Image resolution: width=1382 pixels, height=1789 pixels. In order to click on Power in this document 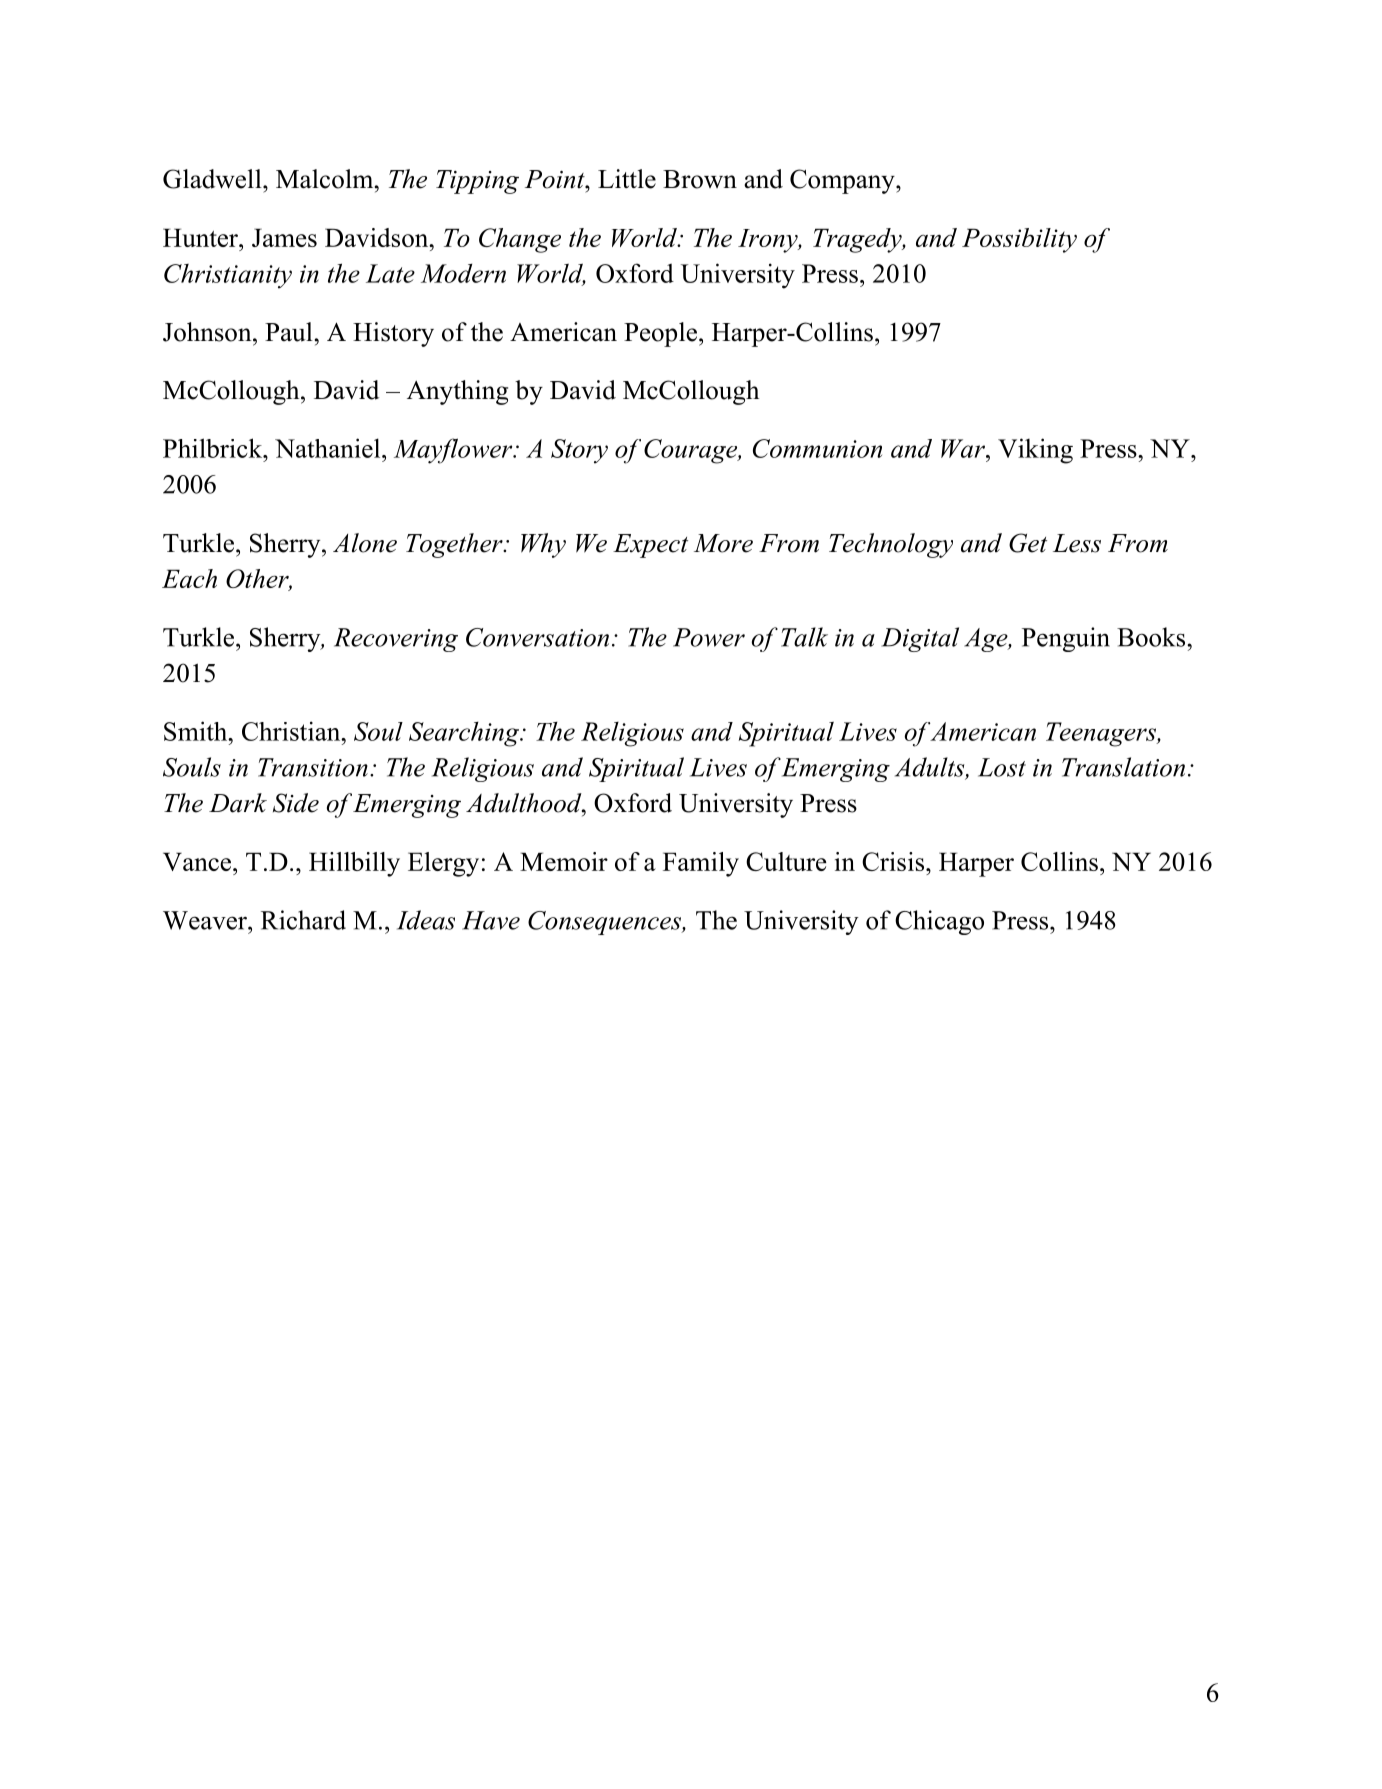, I will do `click(709, 637)`.
